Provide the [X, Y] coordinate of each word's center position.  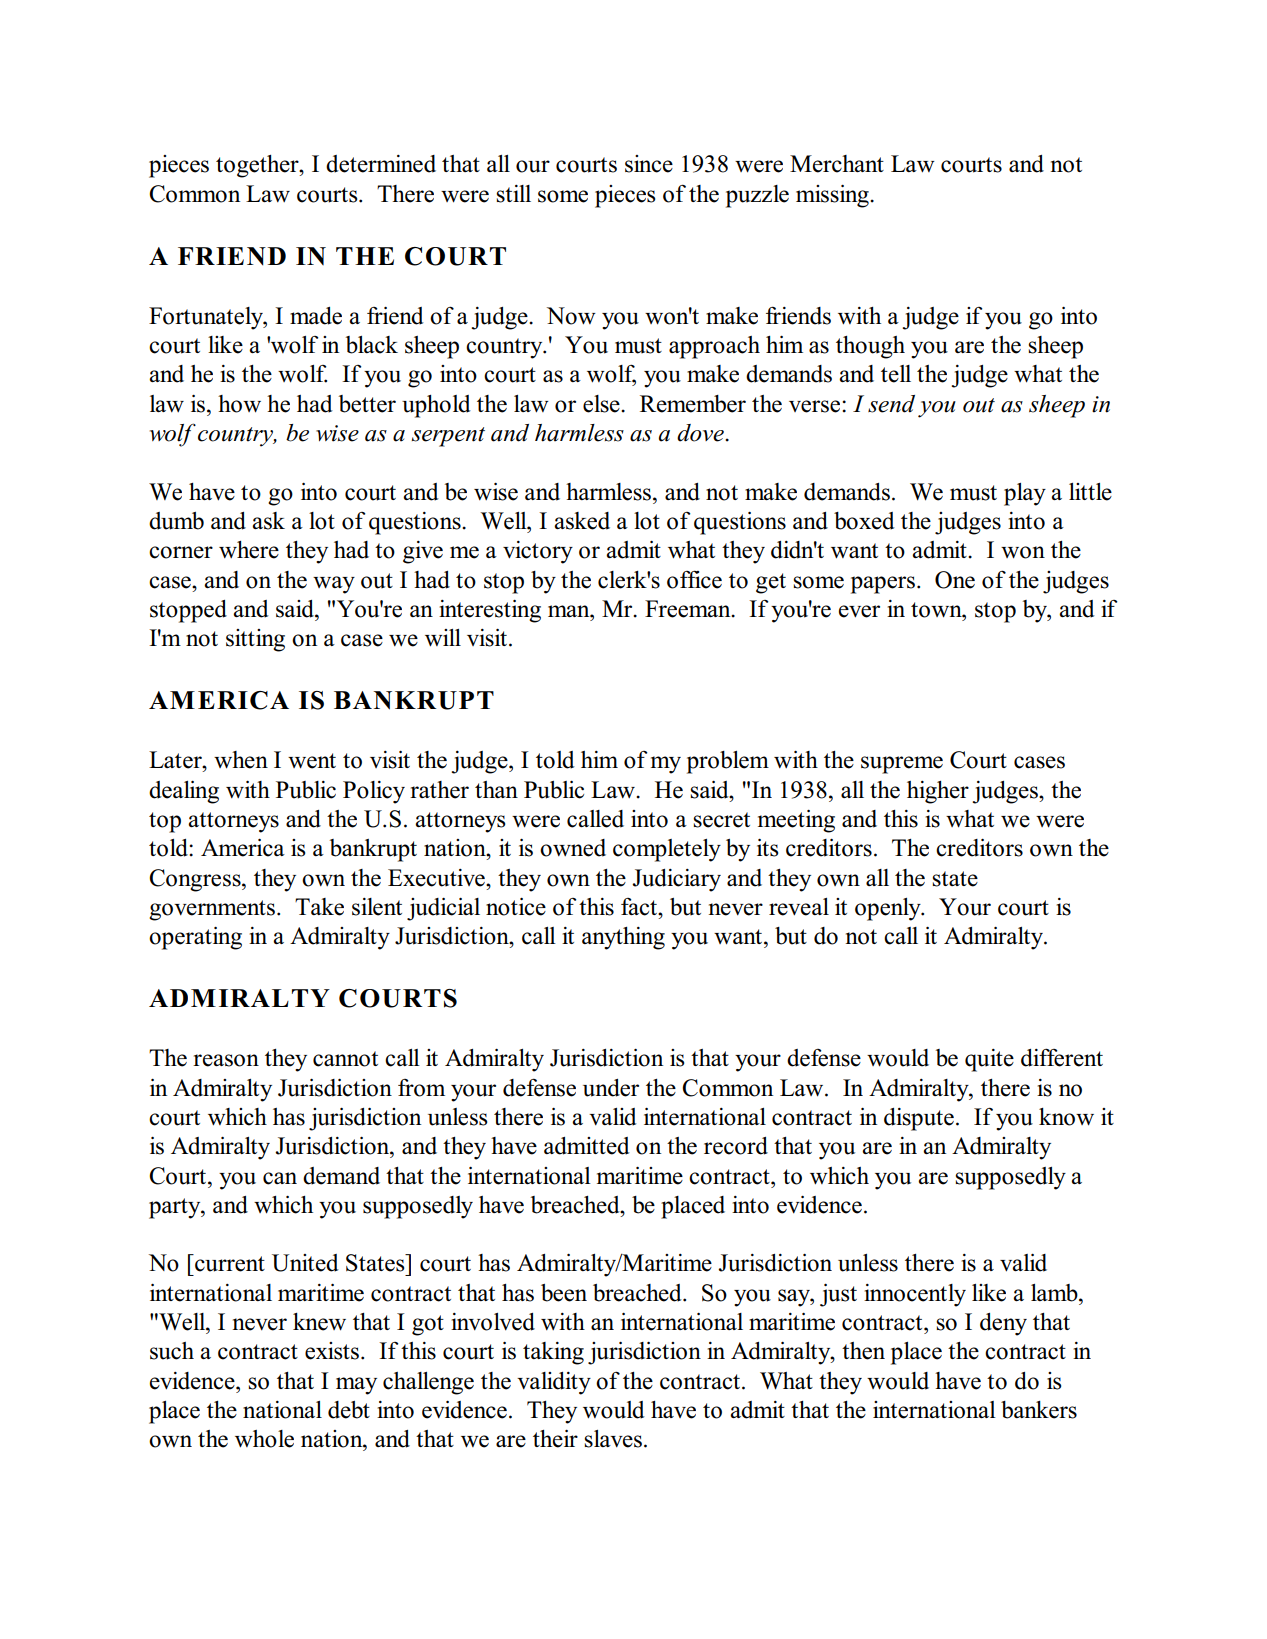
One [955, 580]
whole [264, 1439]
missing [833, 196]
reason [226, 1060]
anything [623, 938]
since [649, 164]
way [334, 585]
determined [381, 164]
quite [989, 1060]
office [694, 579]
